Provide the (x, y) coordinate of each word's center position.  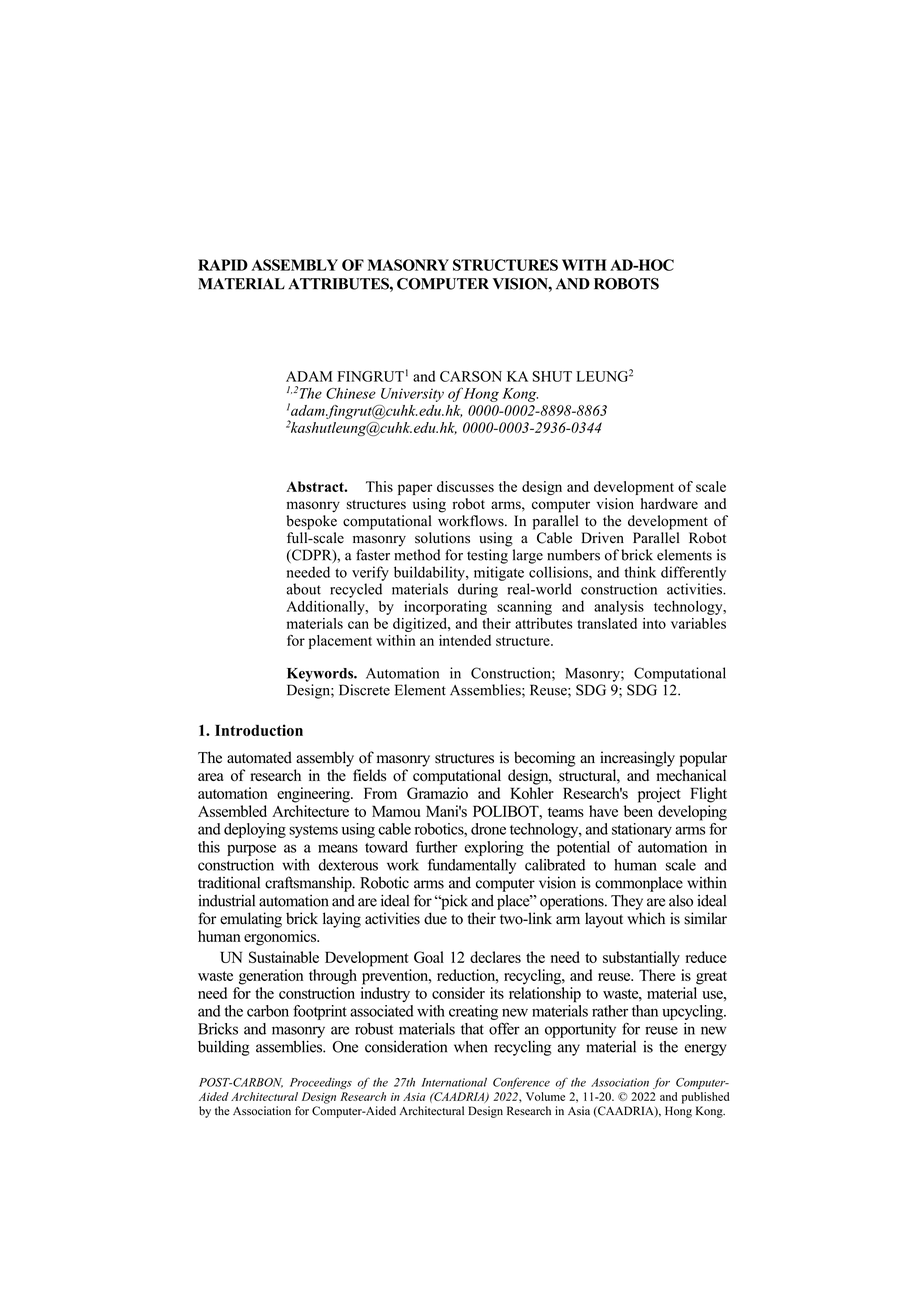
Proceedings (321, 1083)
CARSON (471, 376)
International (454, 1082)
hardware (669, 503)
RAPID (223, 265)
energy (706, 1050)
